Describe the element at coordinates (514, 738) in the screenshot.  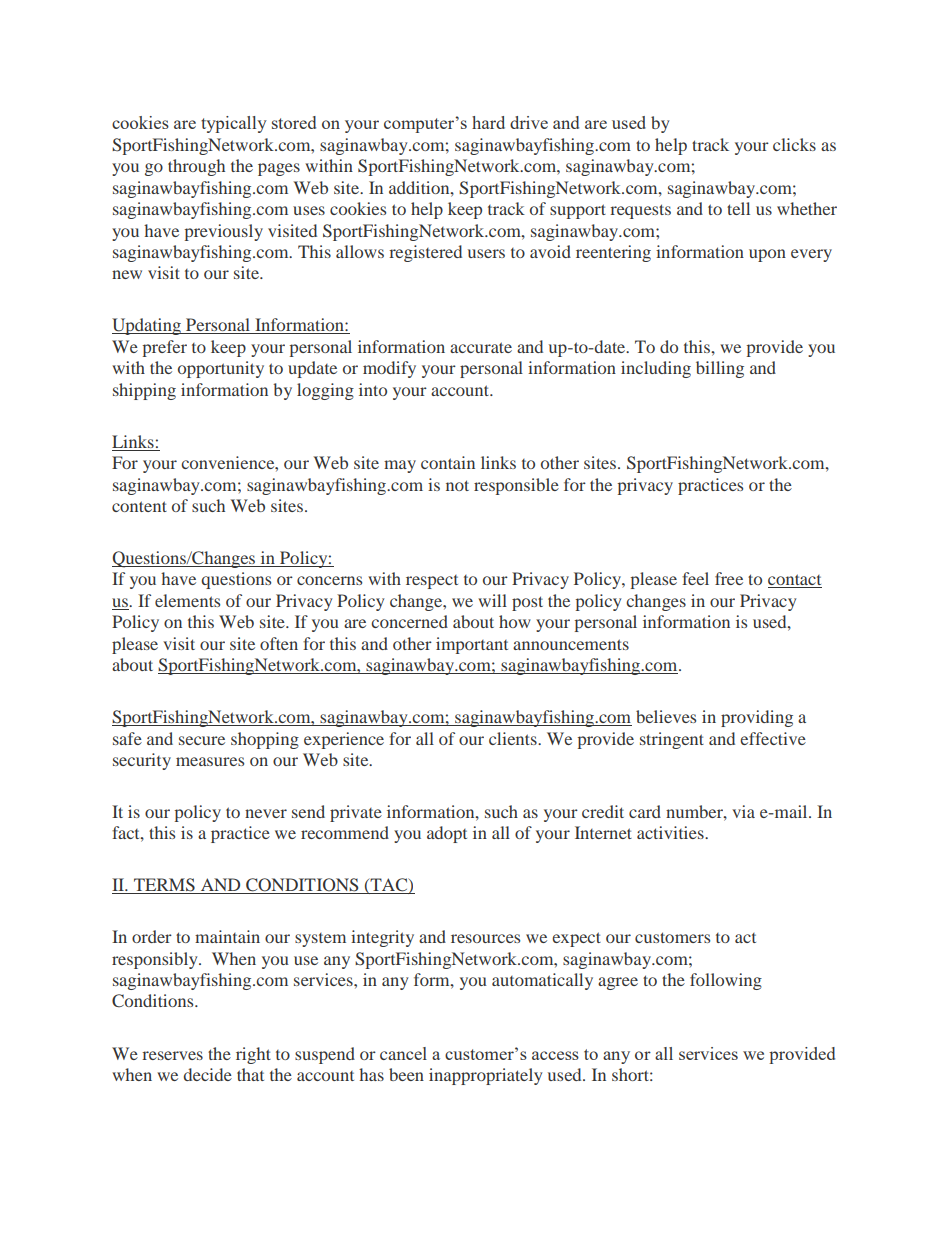
I see `clients` at that location.
